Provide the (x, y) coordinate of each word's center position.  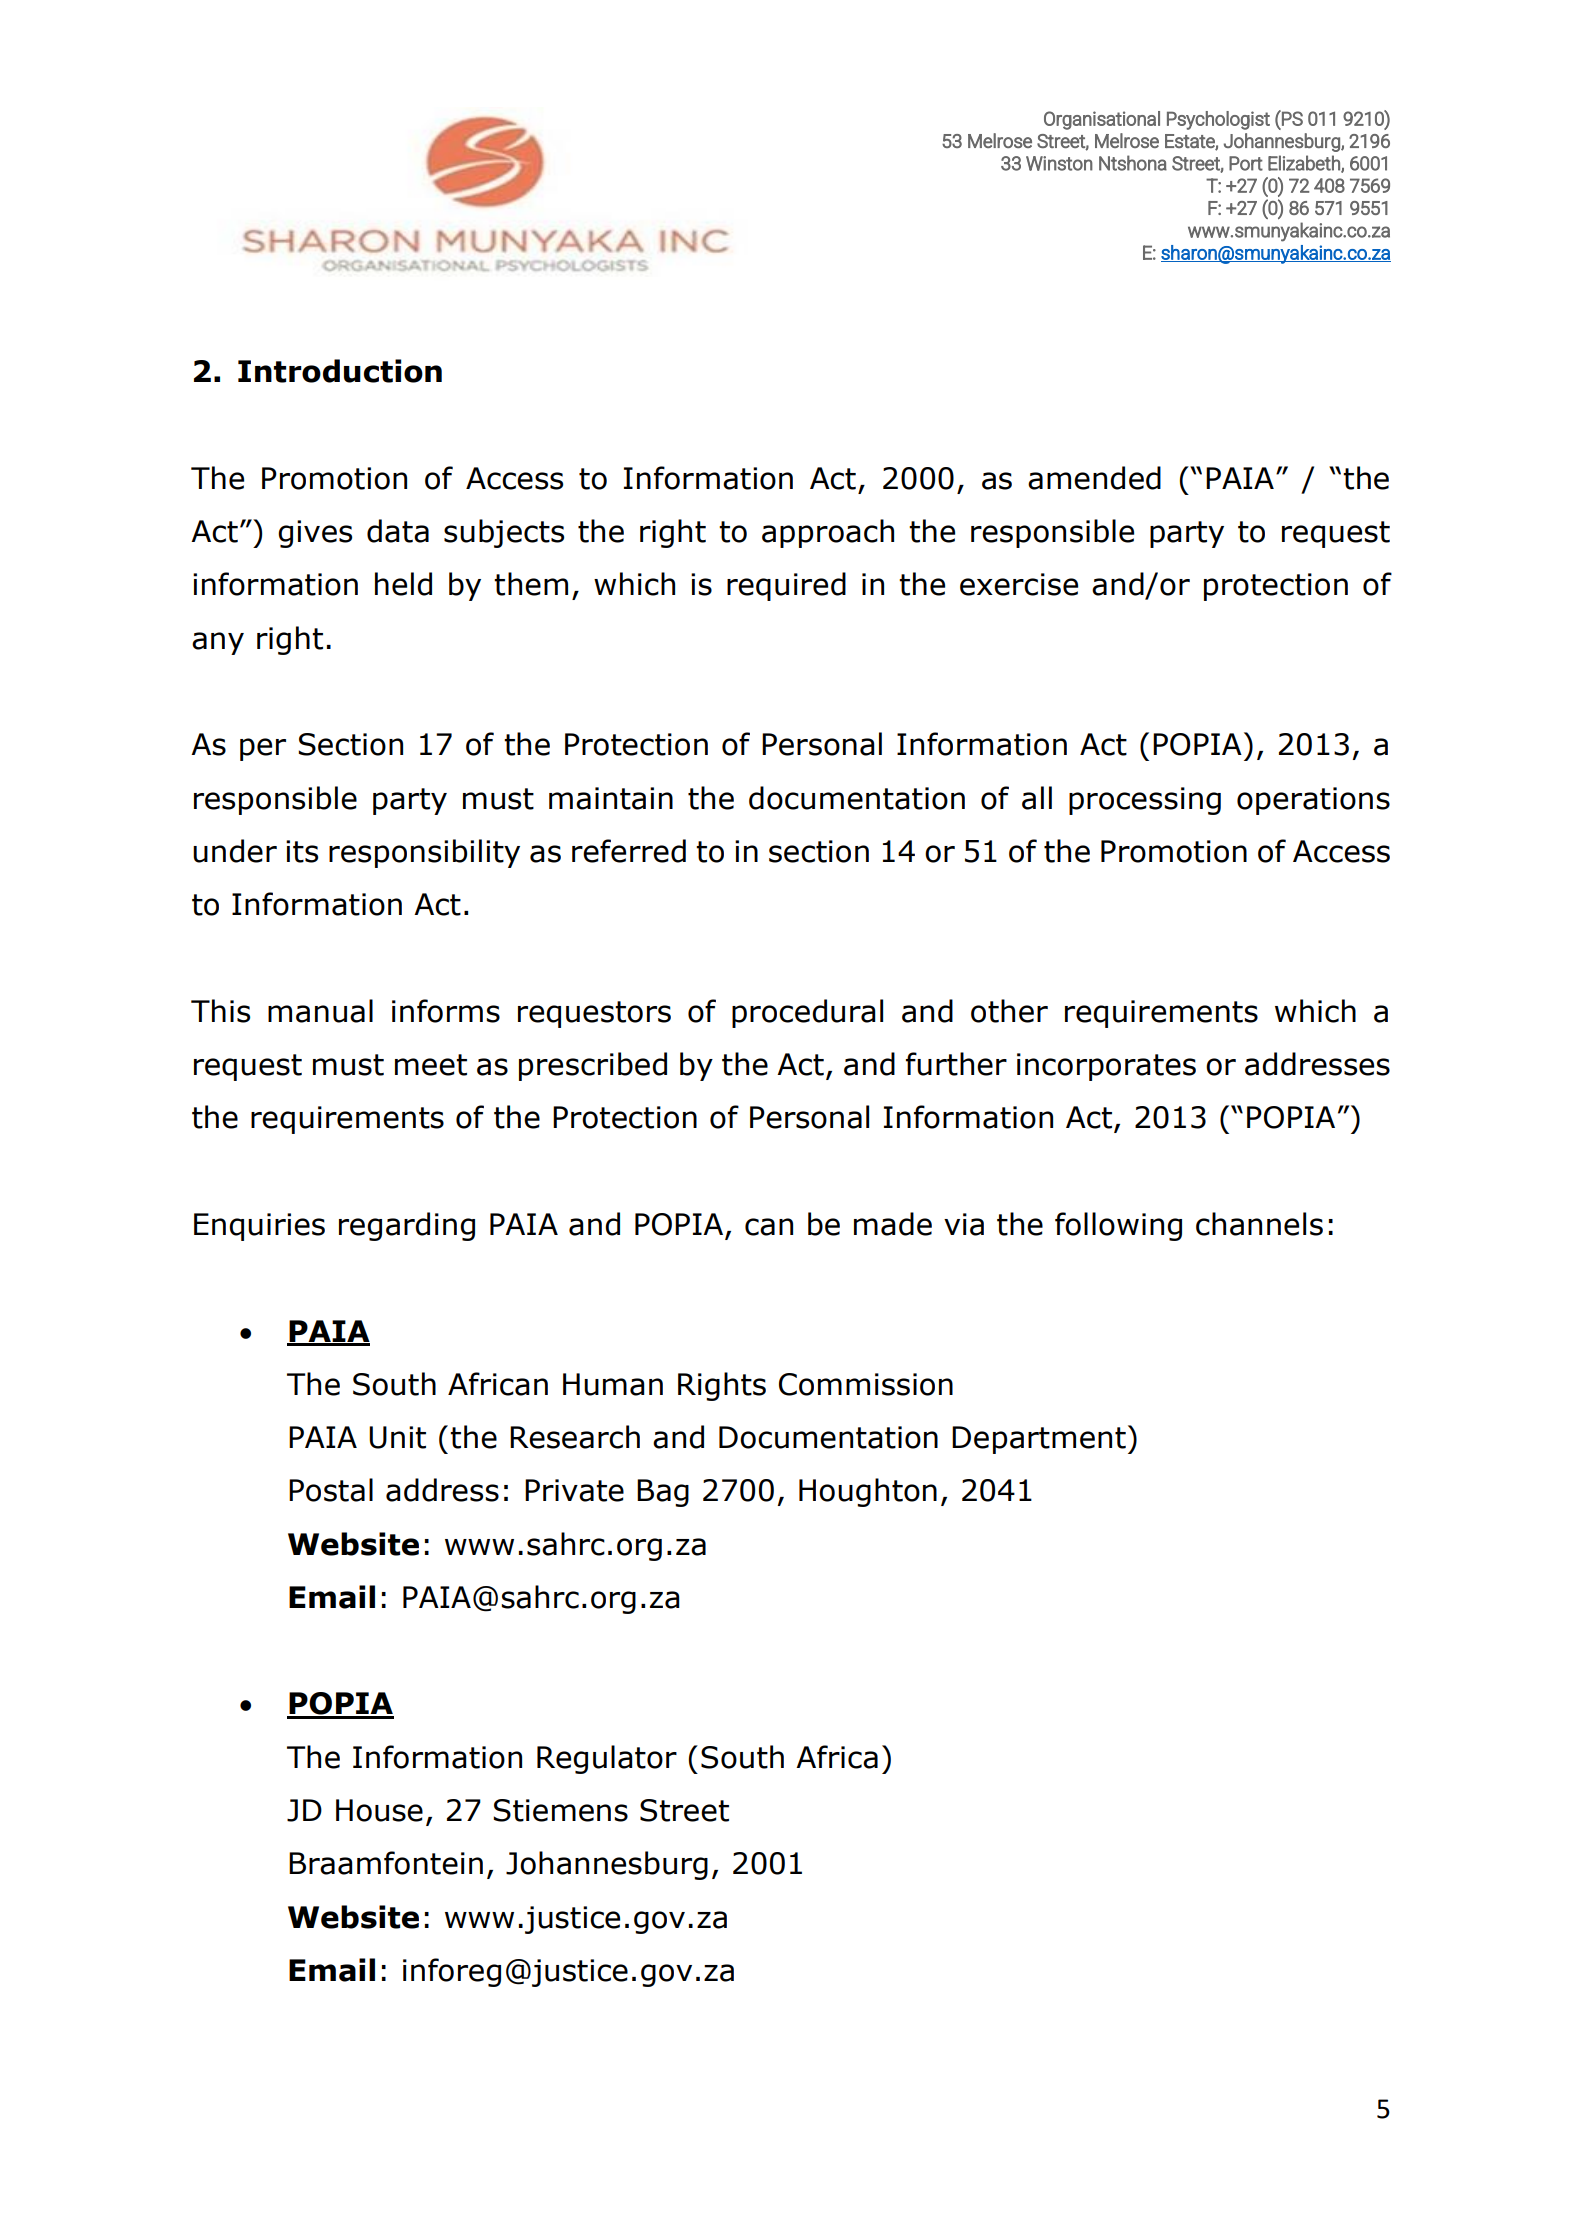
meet (431, 1065)
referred (629, 851)
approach (828, 533)
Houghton (868, 1492)
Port (1246, 163)
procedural (807, 1013)
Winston (1059, 163)
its (302, 851)
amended (1094, 478)
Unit (397, 1437)
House (379, 1810)
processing (1145, 801)
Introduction (340, 371)
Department (1039, 1440)
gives (315, 534)
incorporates (1106, 1067)
